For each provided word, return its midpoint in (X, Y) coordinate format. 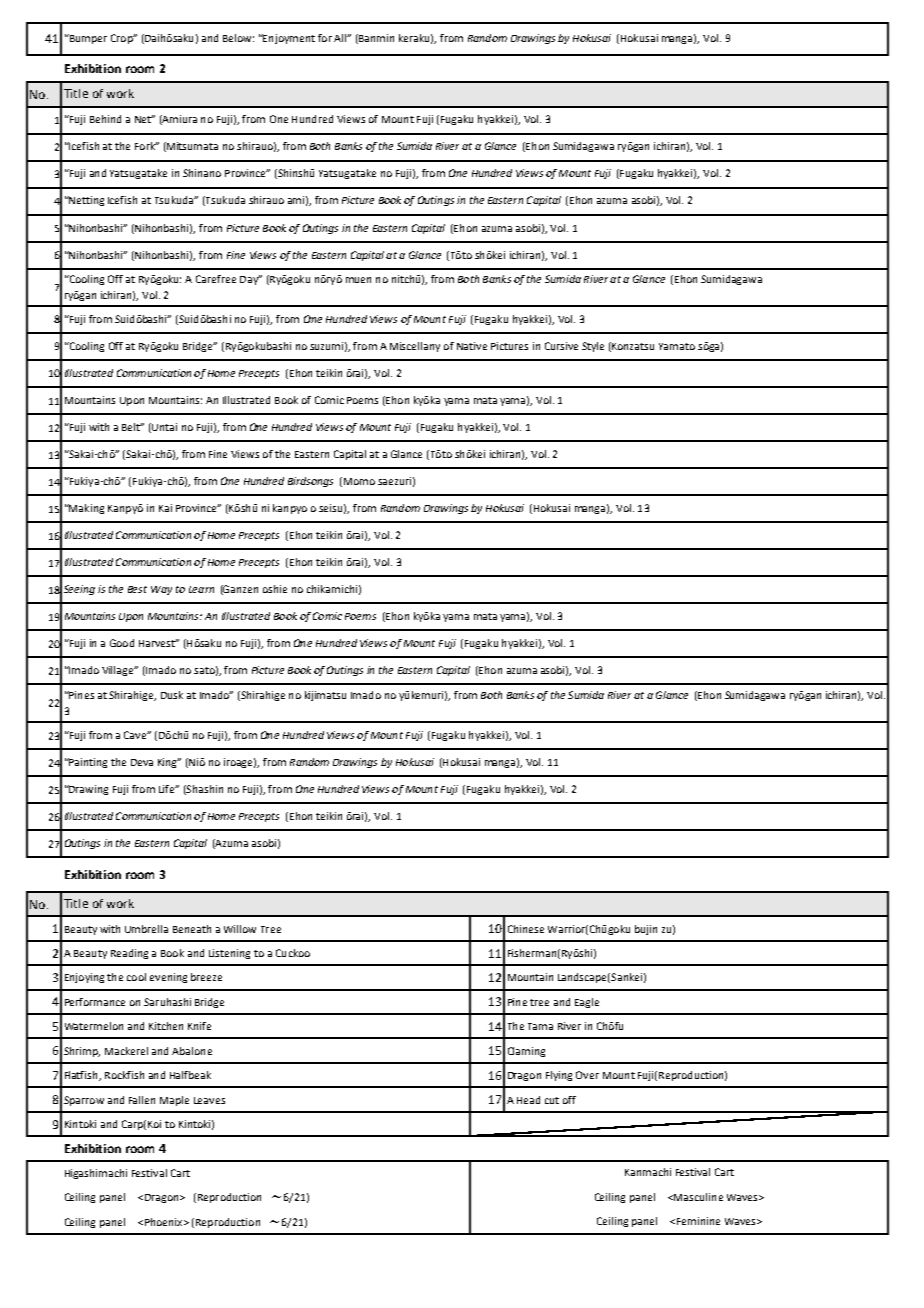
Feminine (698, 1221)
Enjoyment (288, 39)
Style (593, 347)
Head (528, 1100)
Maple (174, 1101)
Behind (105, 119)
